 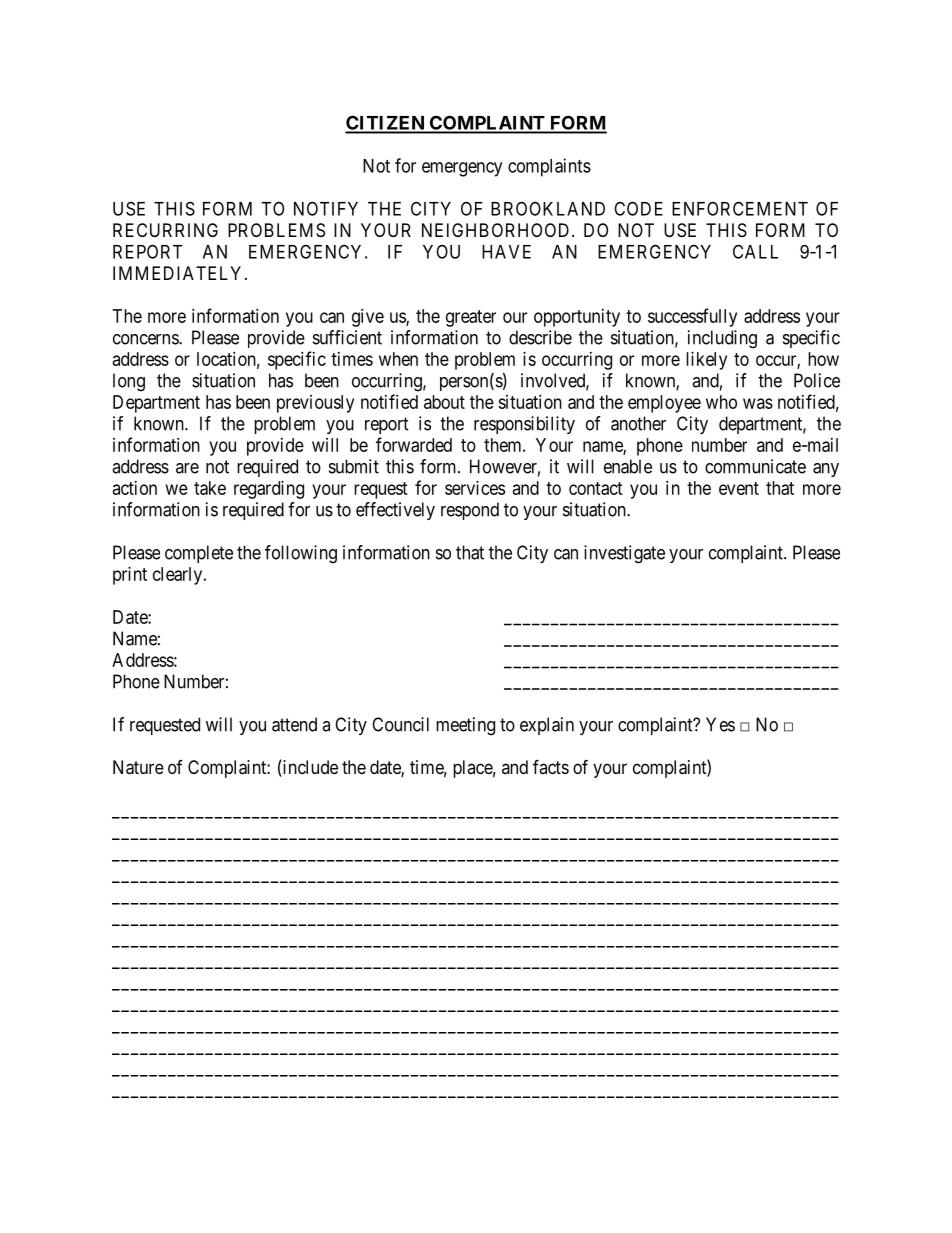 I want to click on concerns, so click(x=146, y=339).
